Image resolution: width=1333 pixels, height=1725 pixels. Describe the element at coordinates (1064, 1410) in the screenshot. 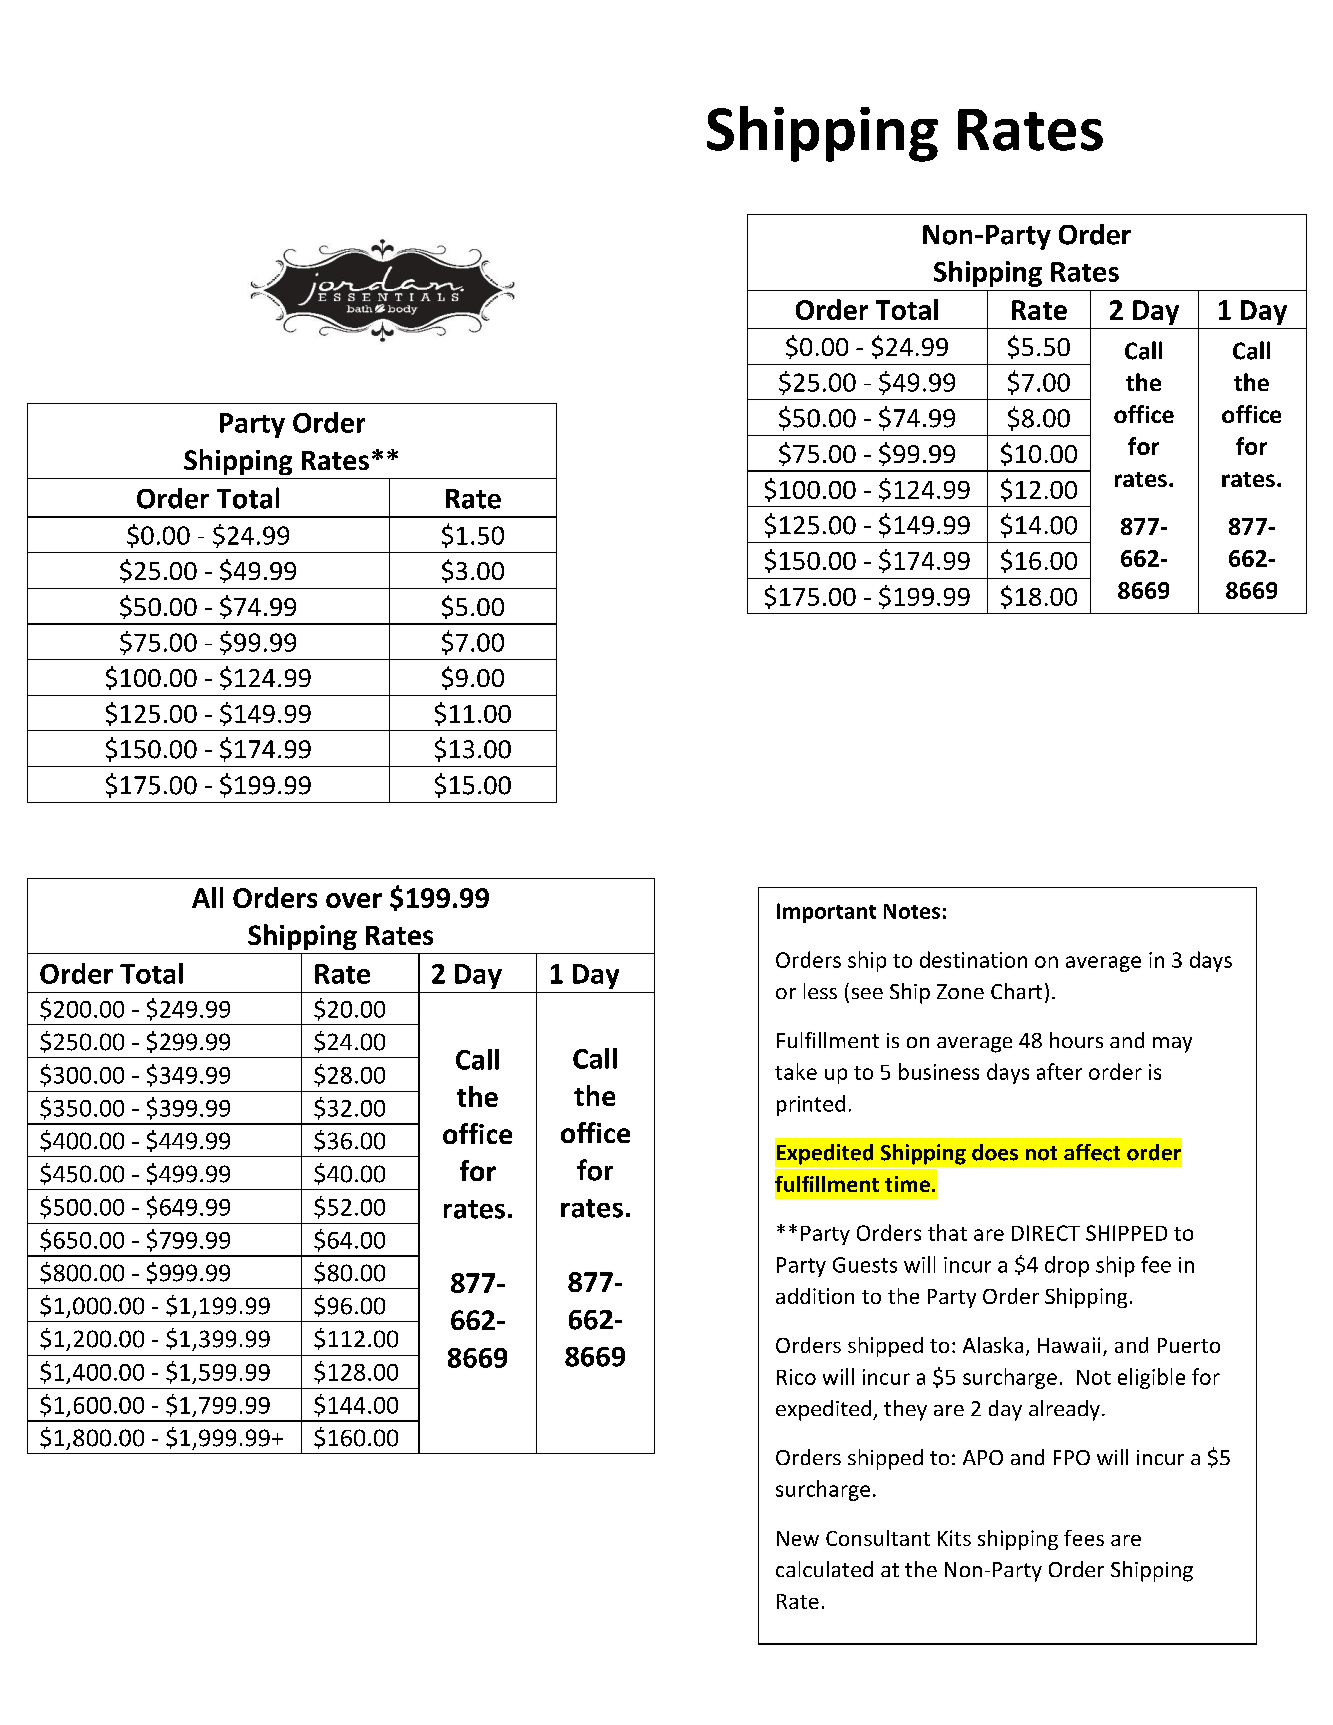

I see `already` at that location.
